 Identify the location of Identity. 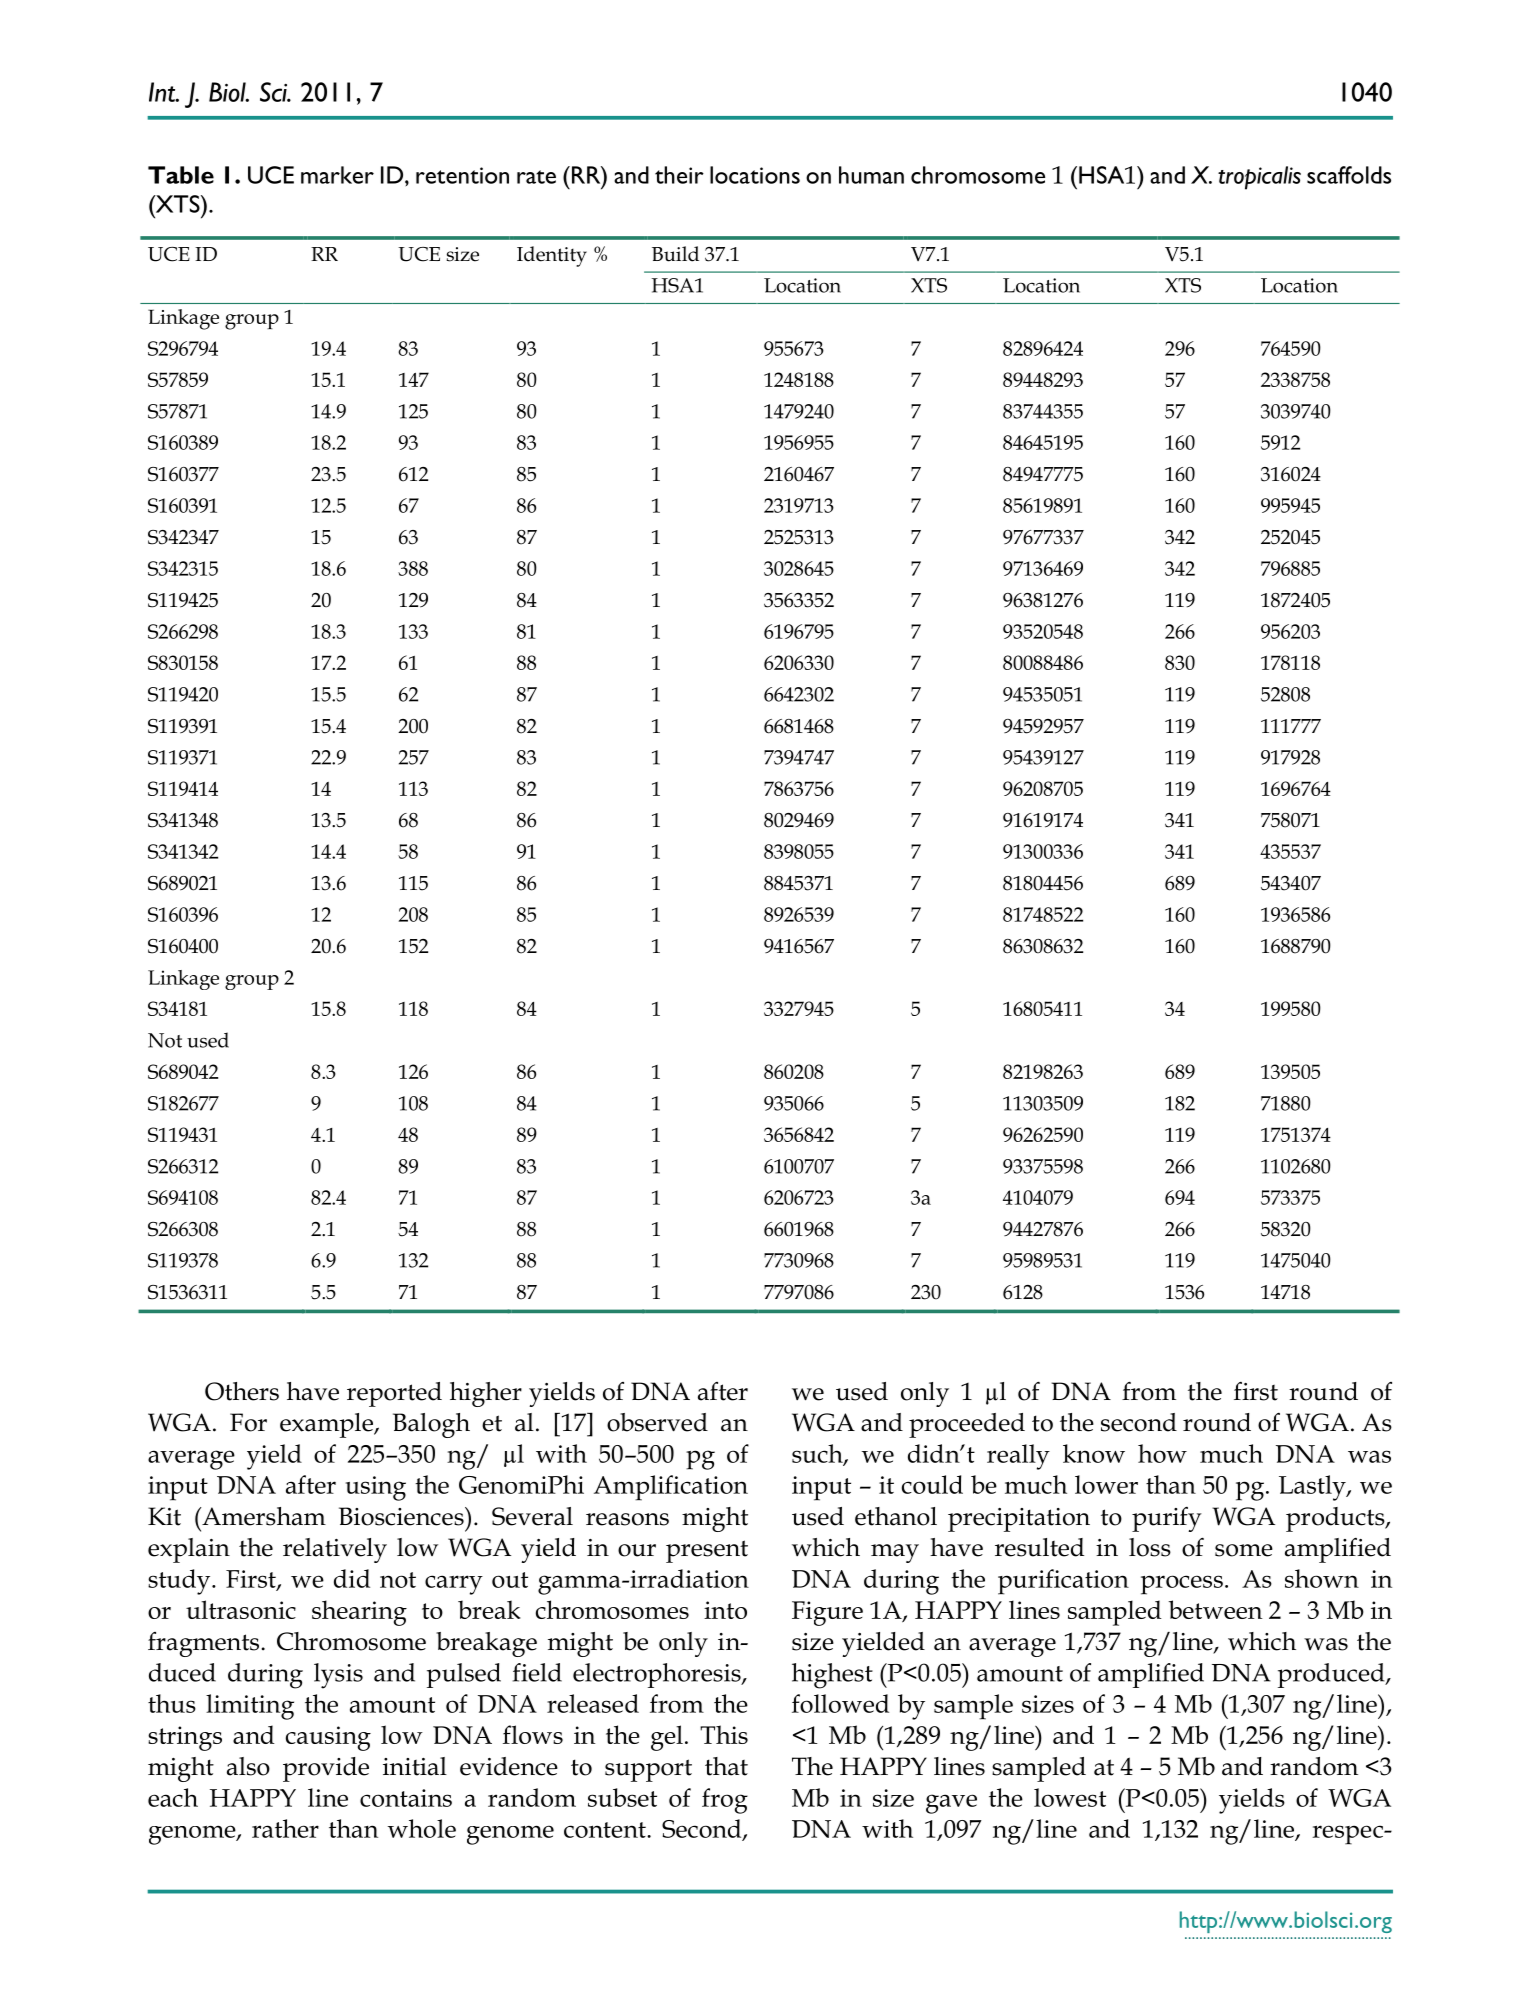
(552, 256).
